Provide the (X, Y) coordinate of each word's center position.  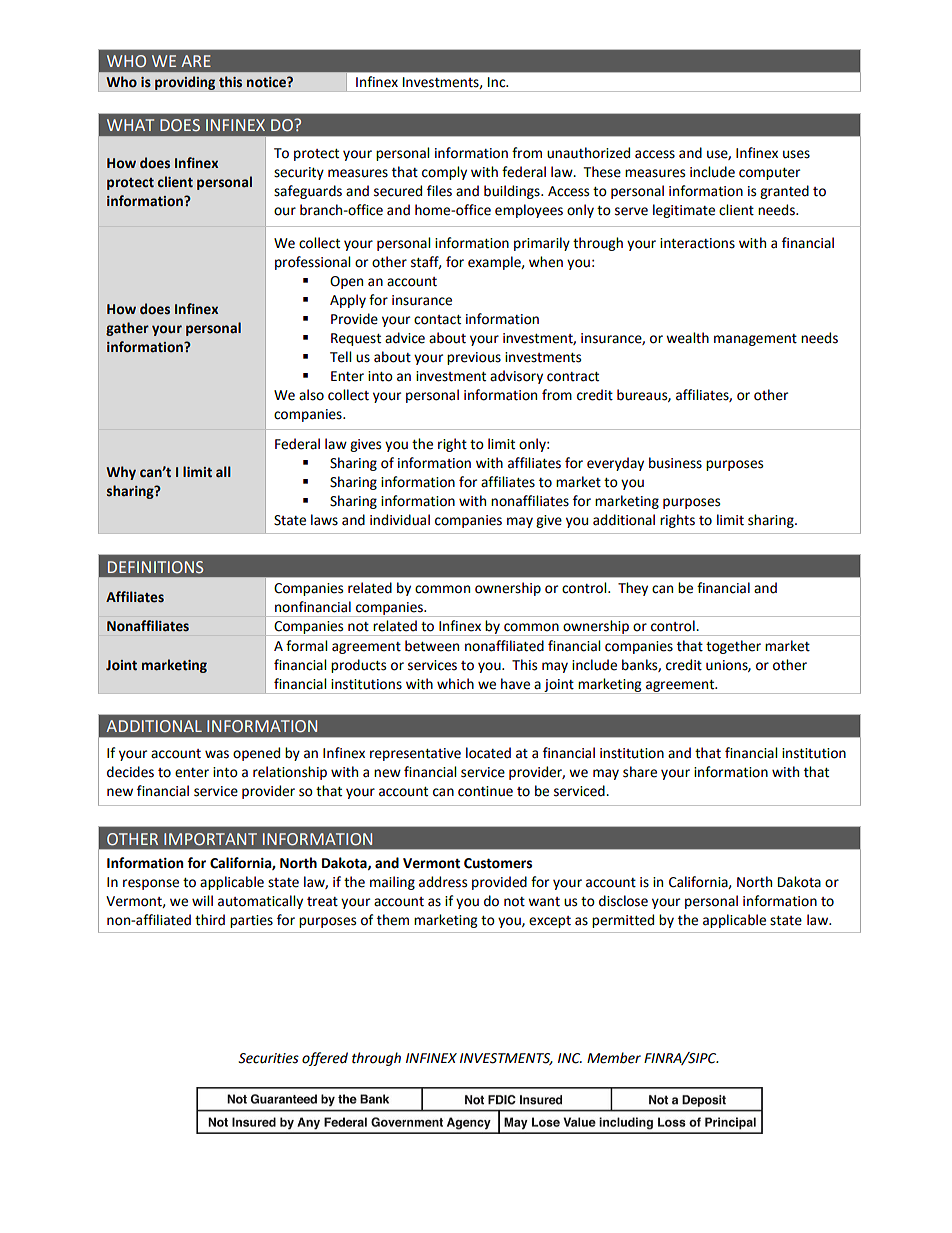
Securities (268, 1058)
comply (444, 173)
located (488, 753)
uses (796, 154)
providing (185, 83)
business (675, 463)
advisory (516, 377)
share (640, 772)
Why (121, 473)
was (217, 754)
